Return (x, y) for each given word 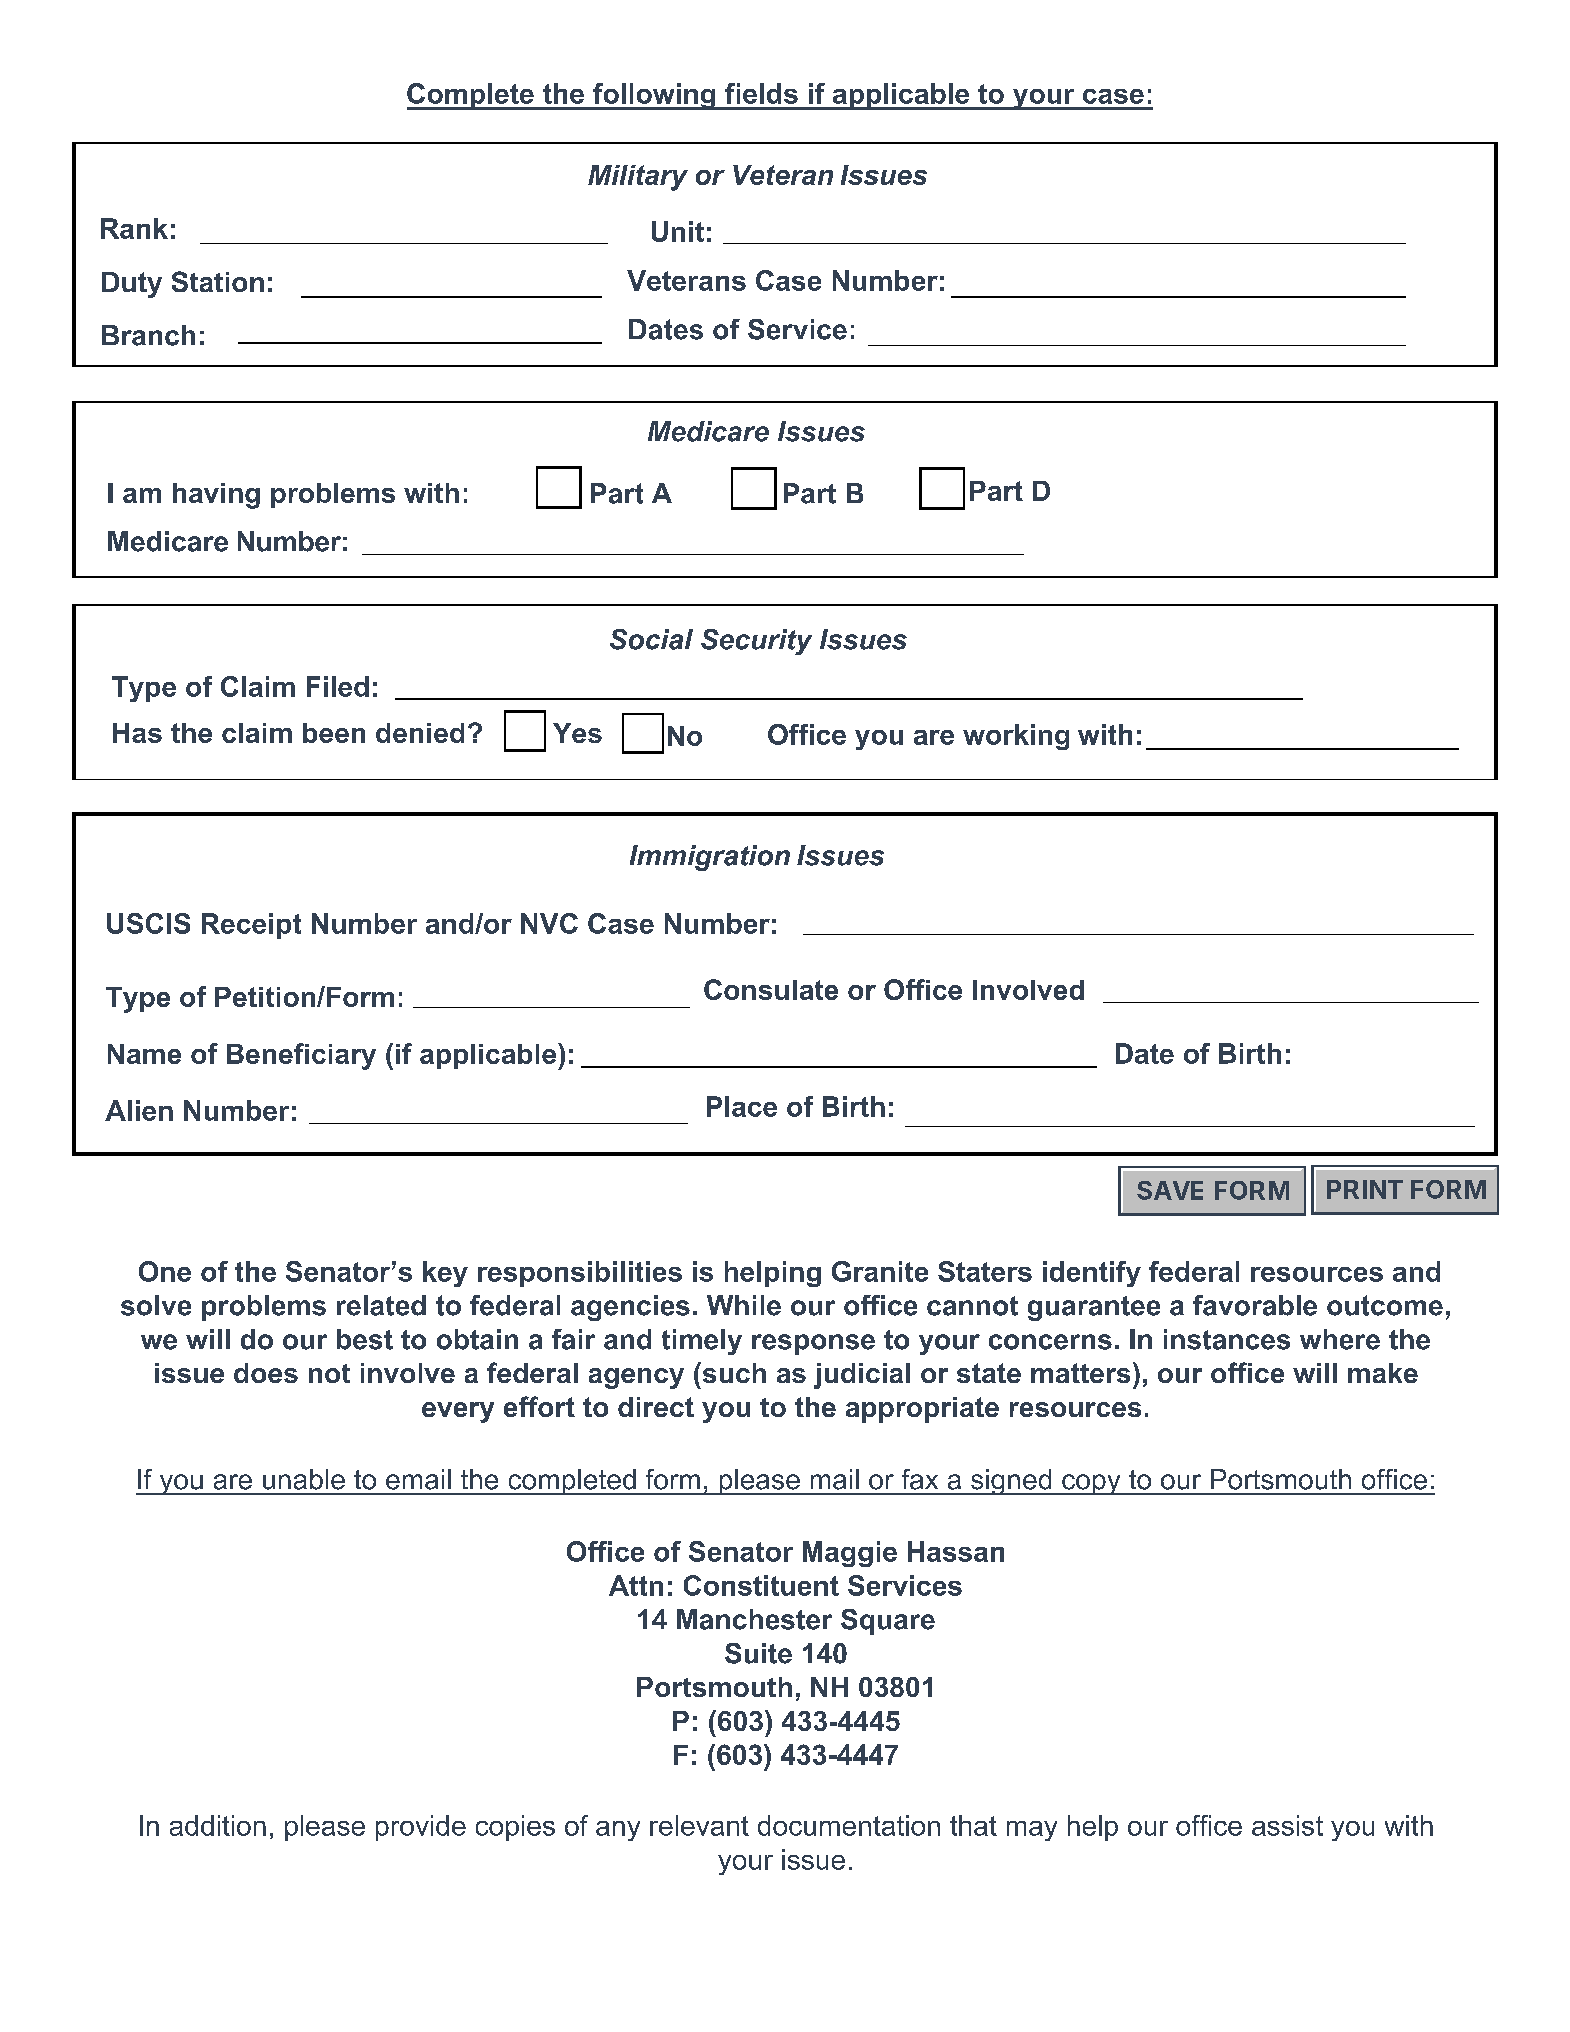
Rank (134, 228)
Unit (678, 231)
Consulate (771, 989)
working (1016, 737)
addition (218, 1825)
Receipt (251, 926)
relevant (699, 1825)
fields (761, 93)
